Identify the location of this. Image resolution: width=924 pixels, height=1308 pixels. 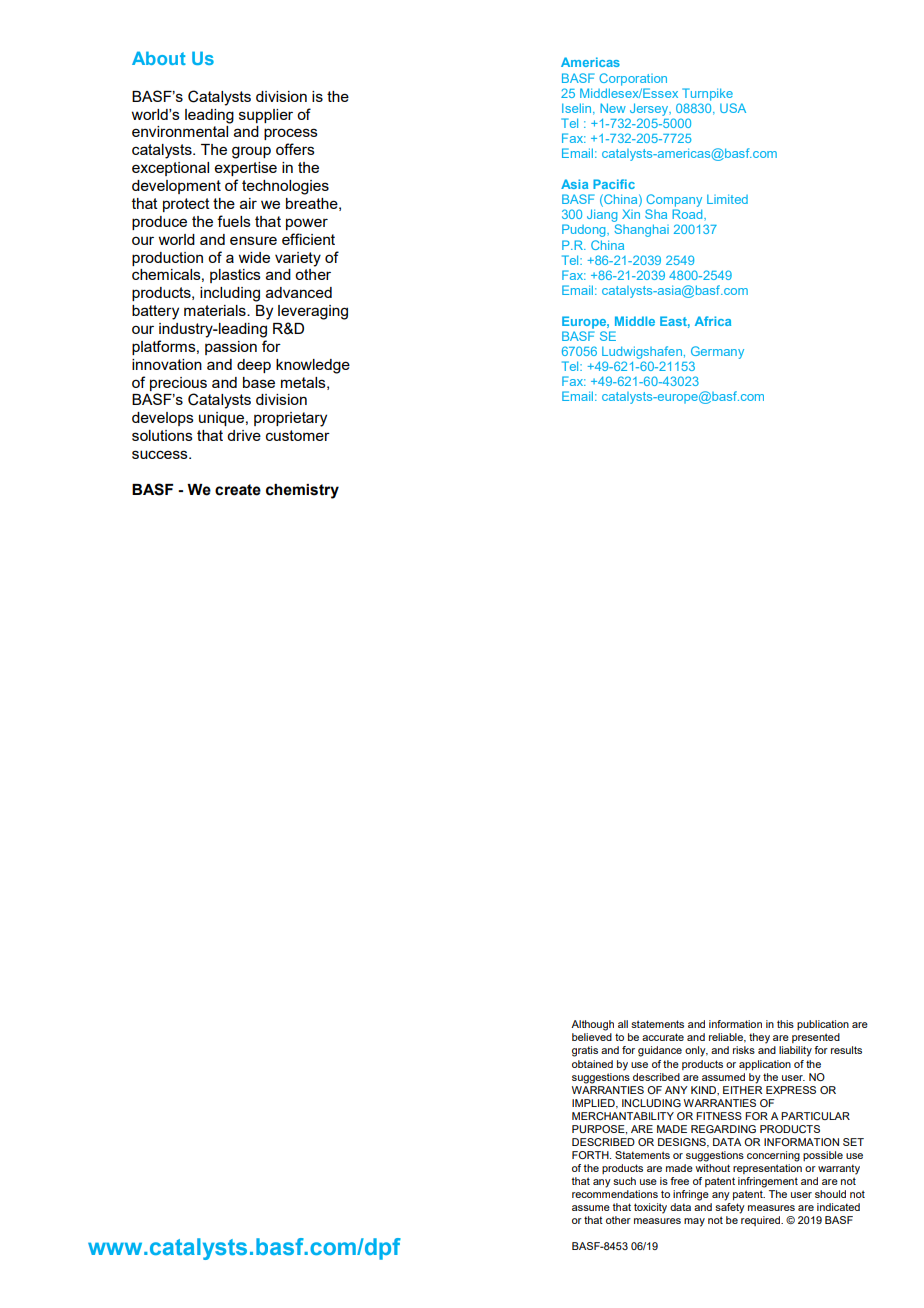
(785, 1024).
